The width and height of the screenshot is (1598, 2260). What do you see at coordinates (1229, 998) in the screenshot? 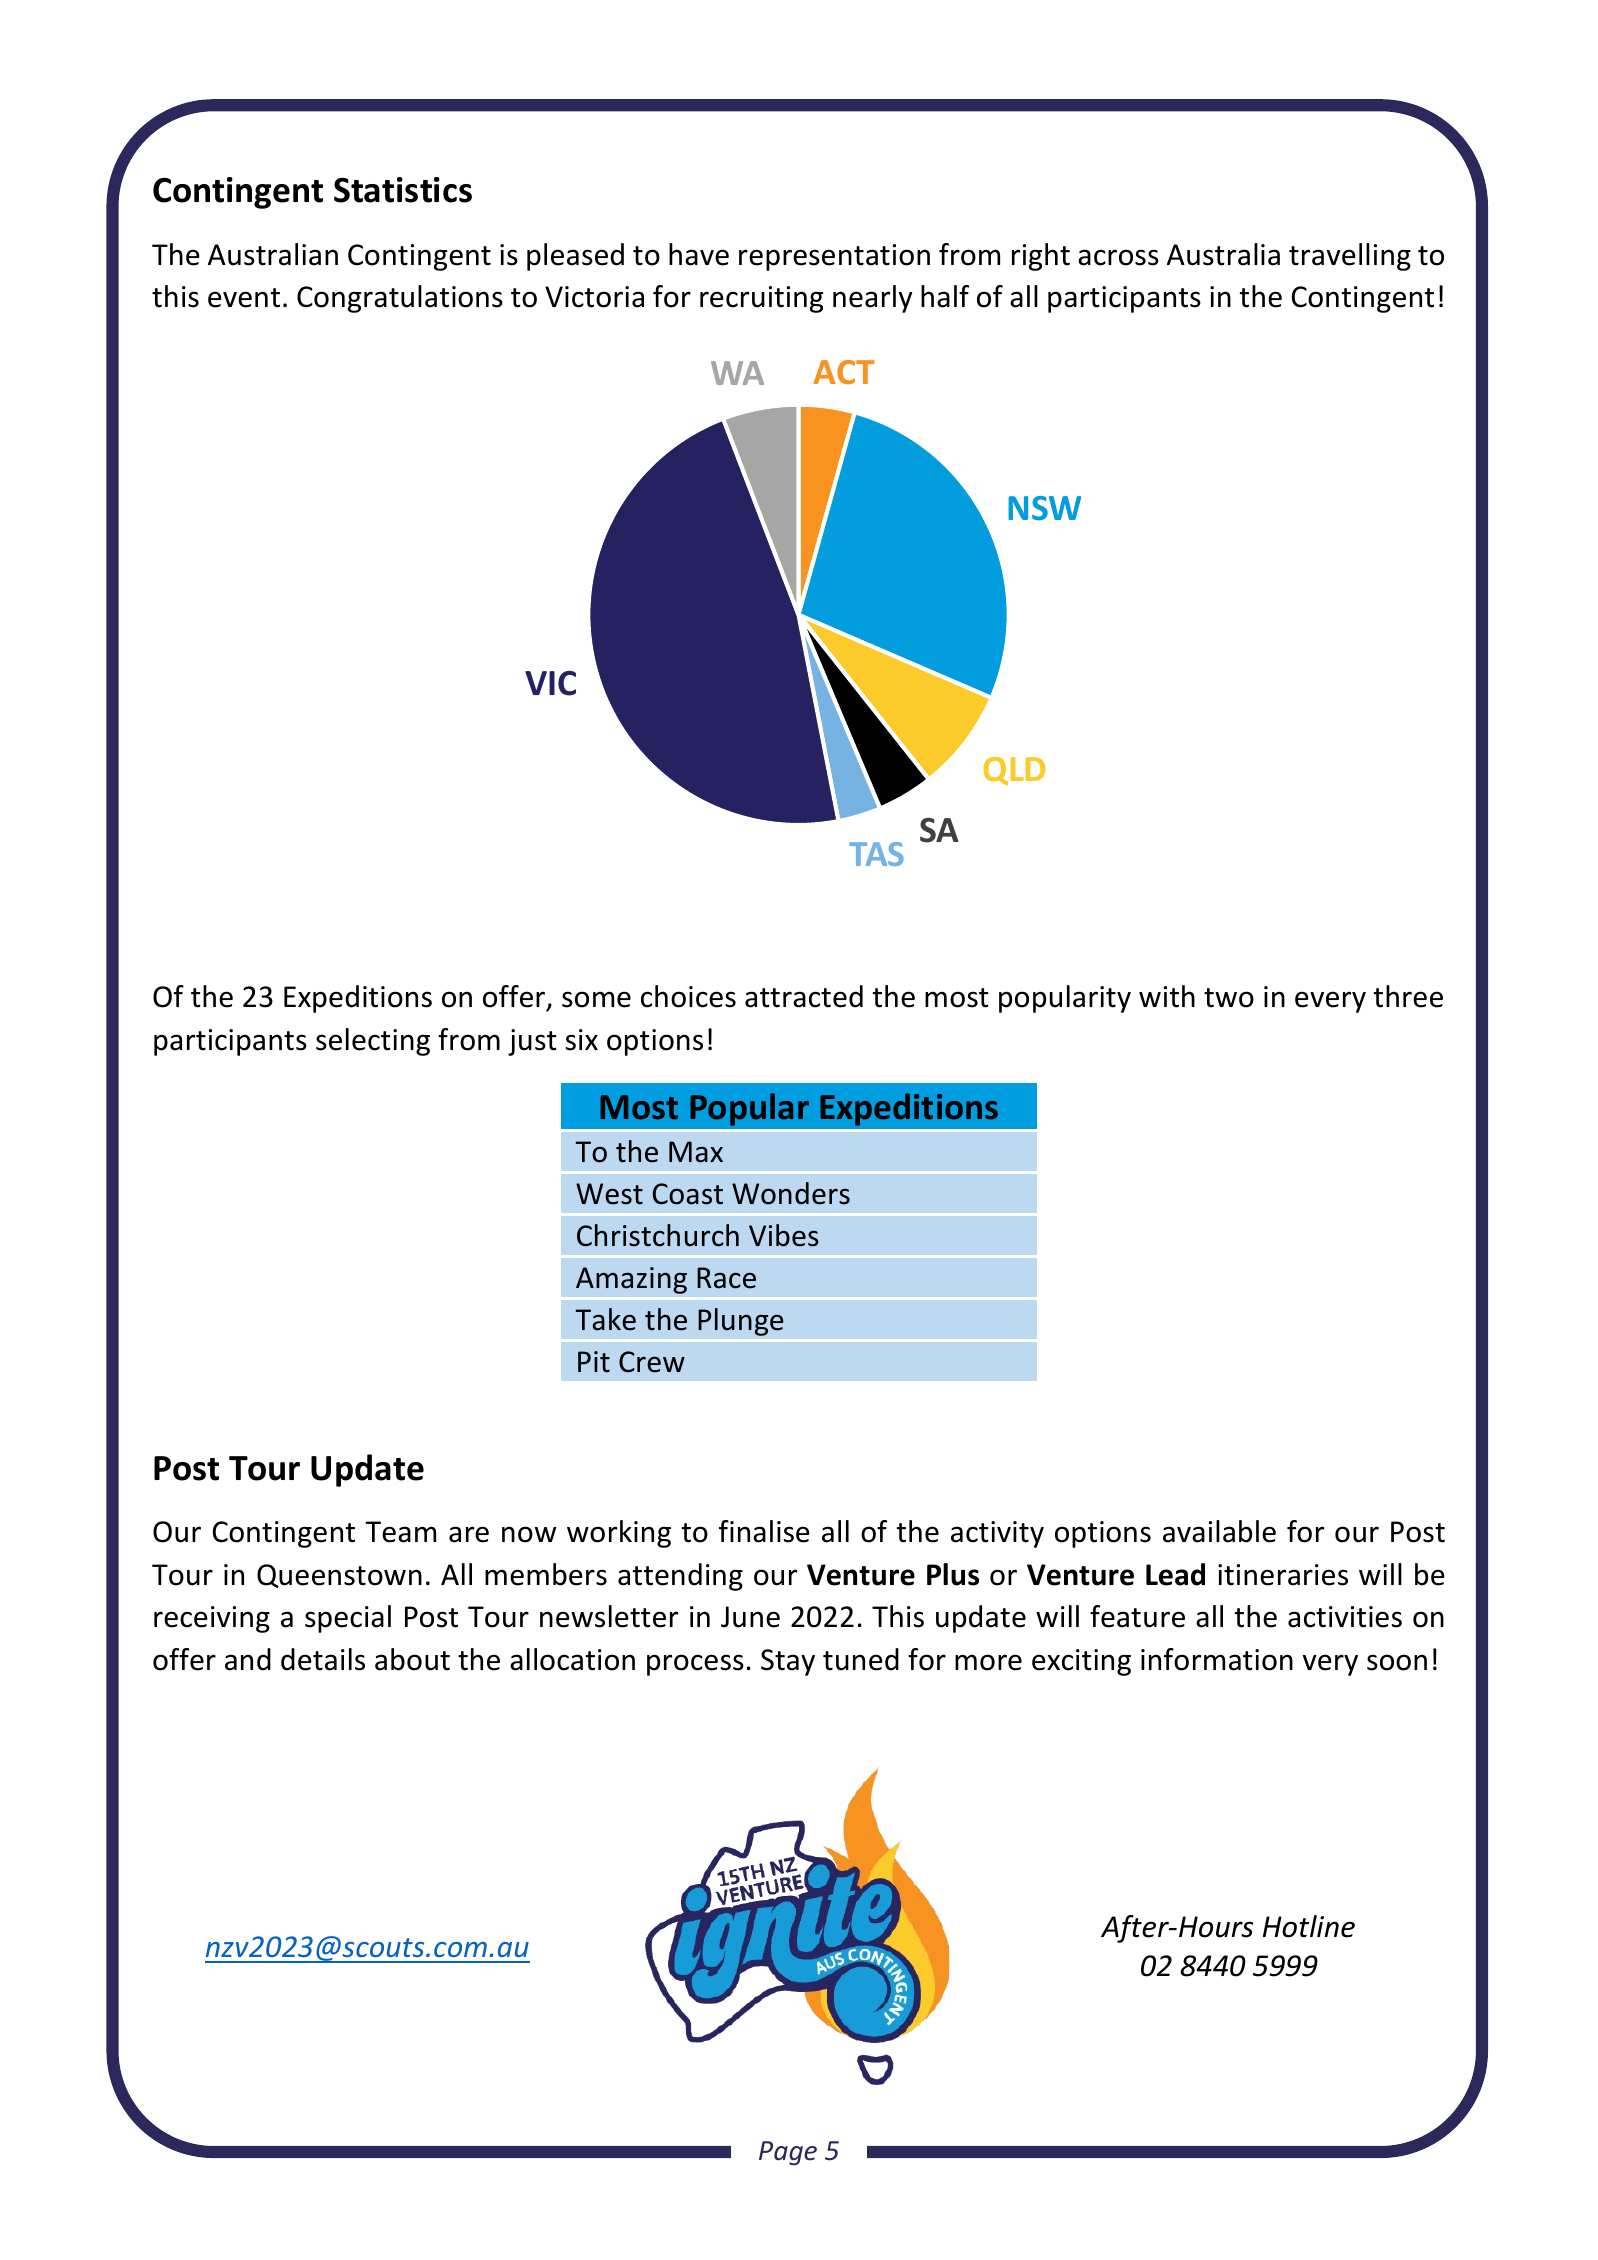
I see `two` at bounding box center [1229, 998].
